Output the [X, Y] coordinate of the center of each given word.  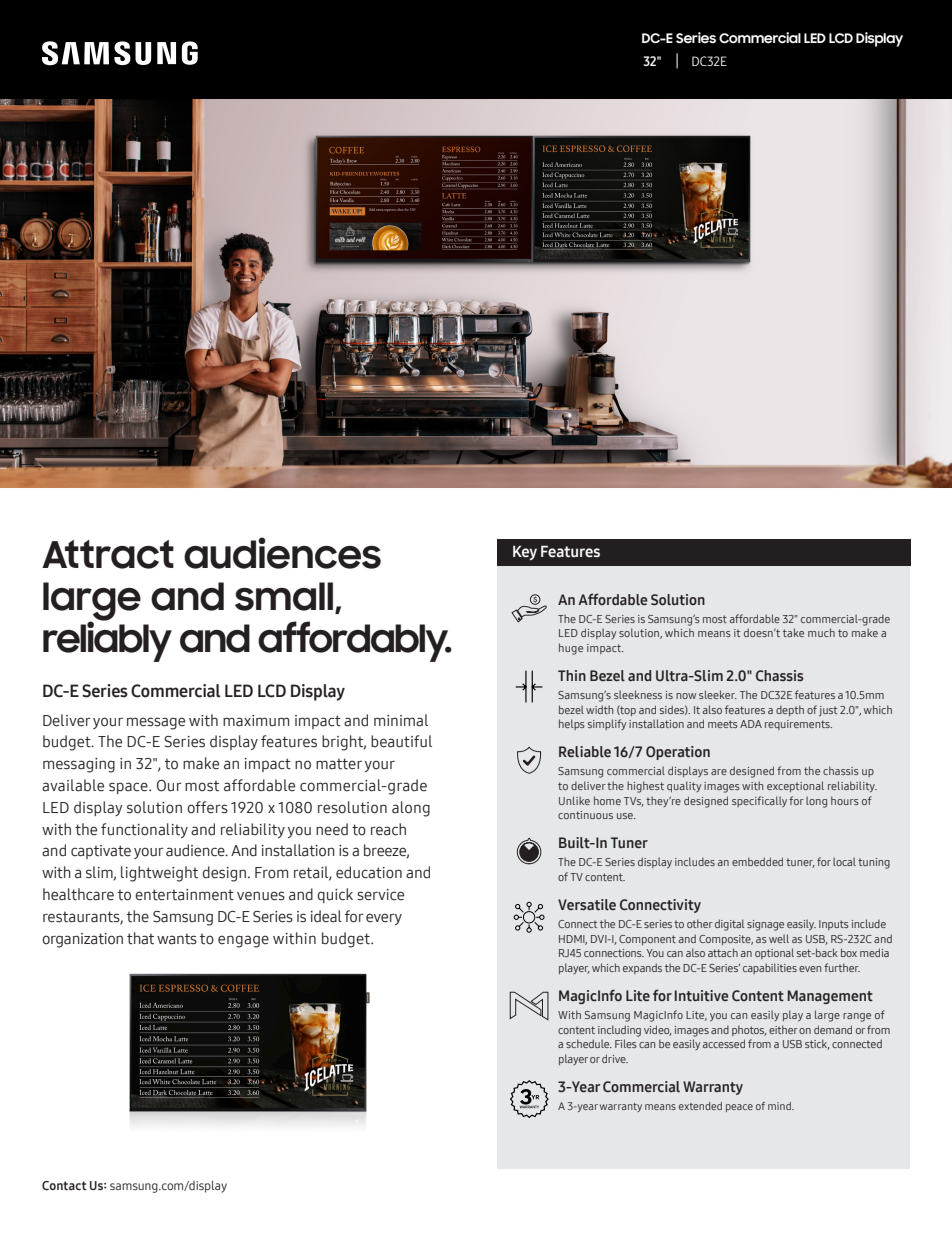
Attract [108, 554]
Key [525, 553]
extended [700, 1106]
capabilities [770, 968]
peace [739, 1108]
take [793, 632]
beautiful [401, 741]
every [384, 919]
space [129, 788]
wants [177, 939]
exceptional [795, 786]
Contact [64, 1185]
